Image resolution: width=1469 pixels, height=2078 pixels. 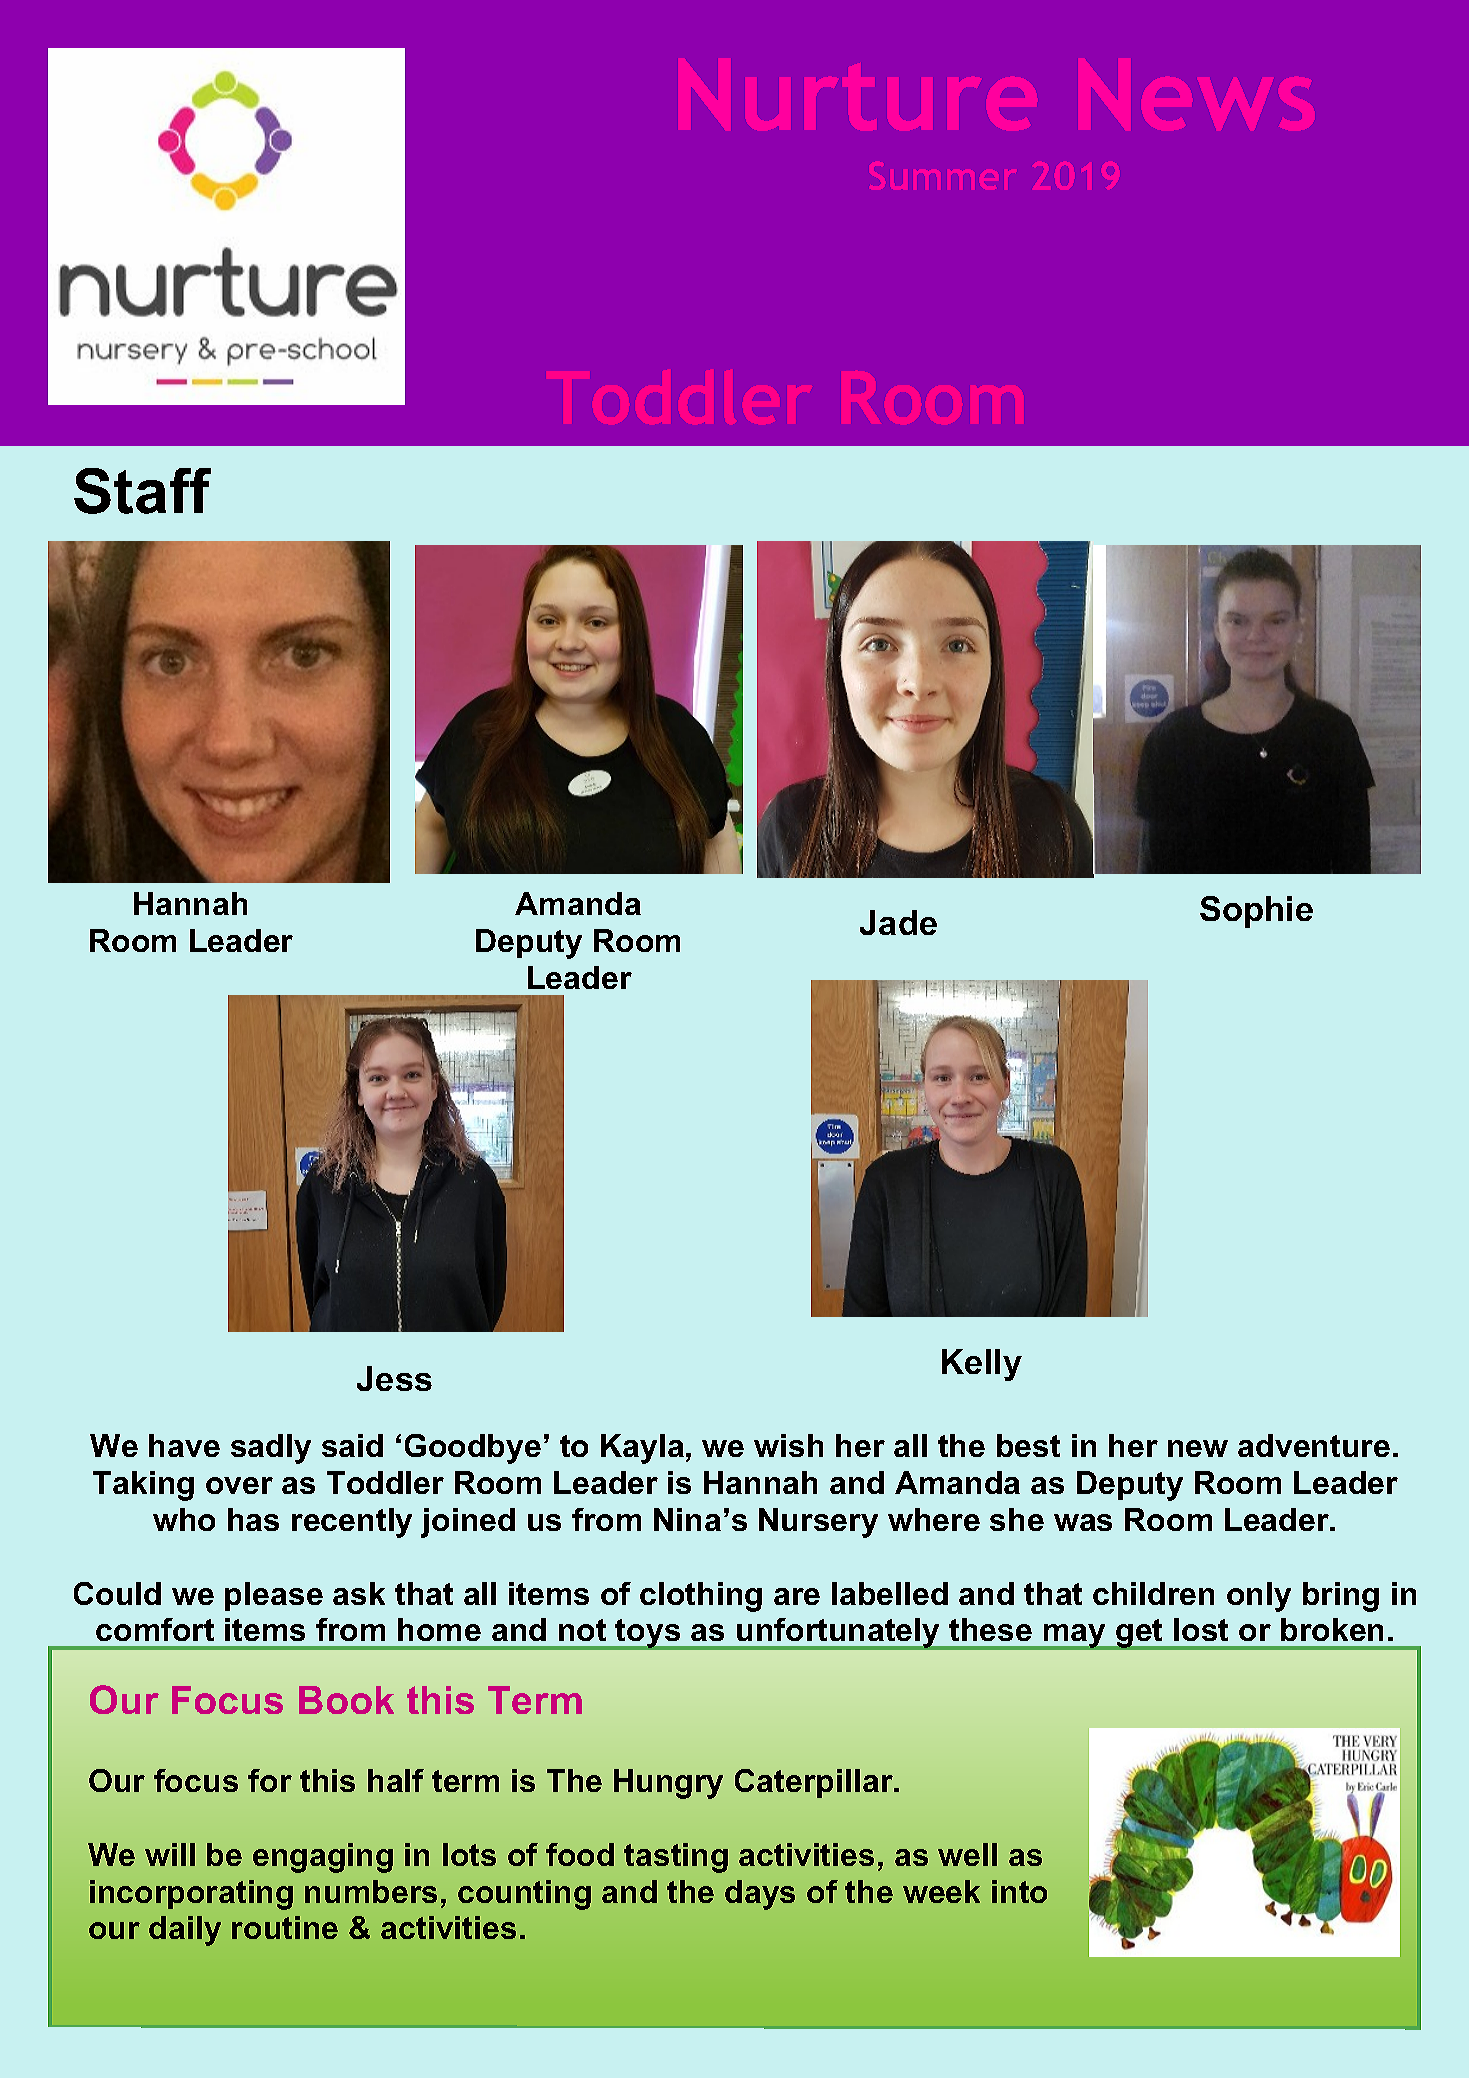 I want to click on Sophie, so click(x=1256, y=912).
